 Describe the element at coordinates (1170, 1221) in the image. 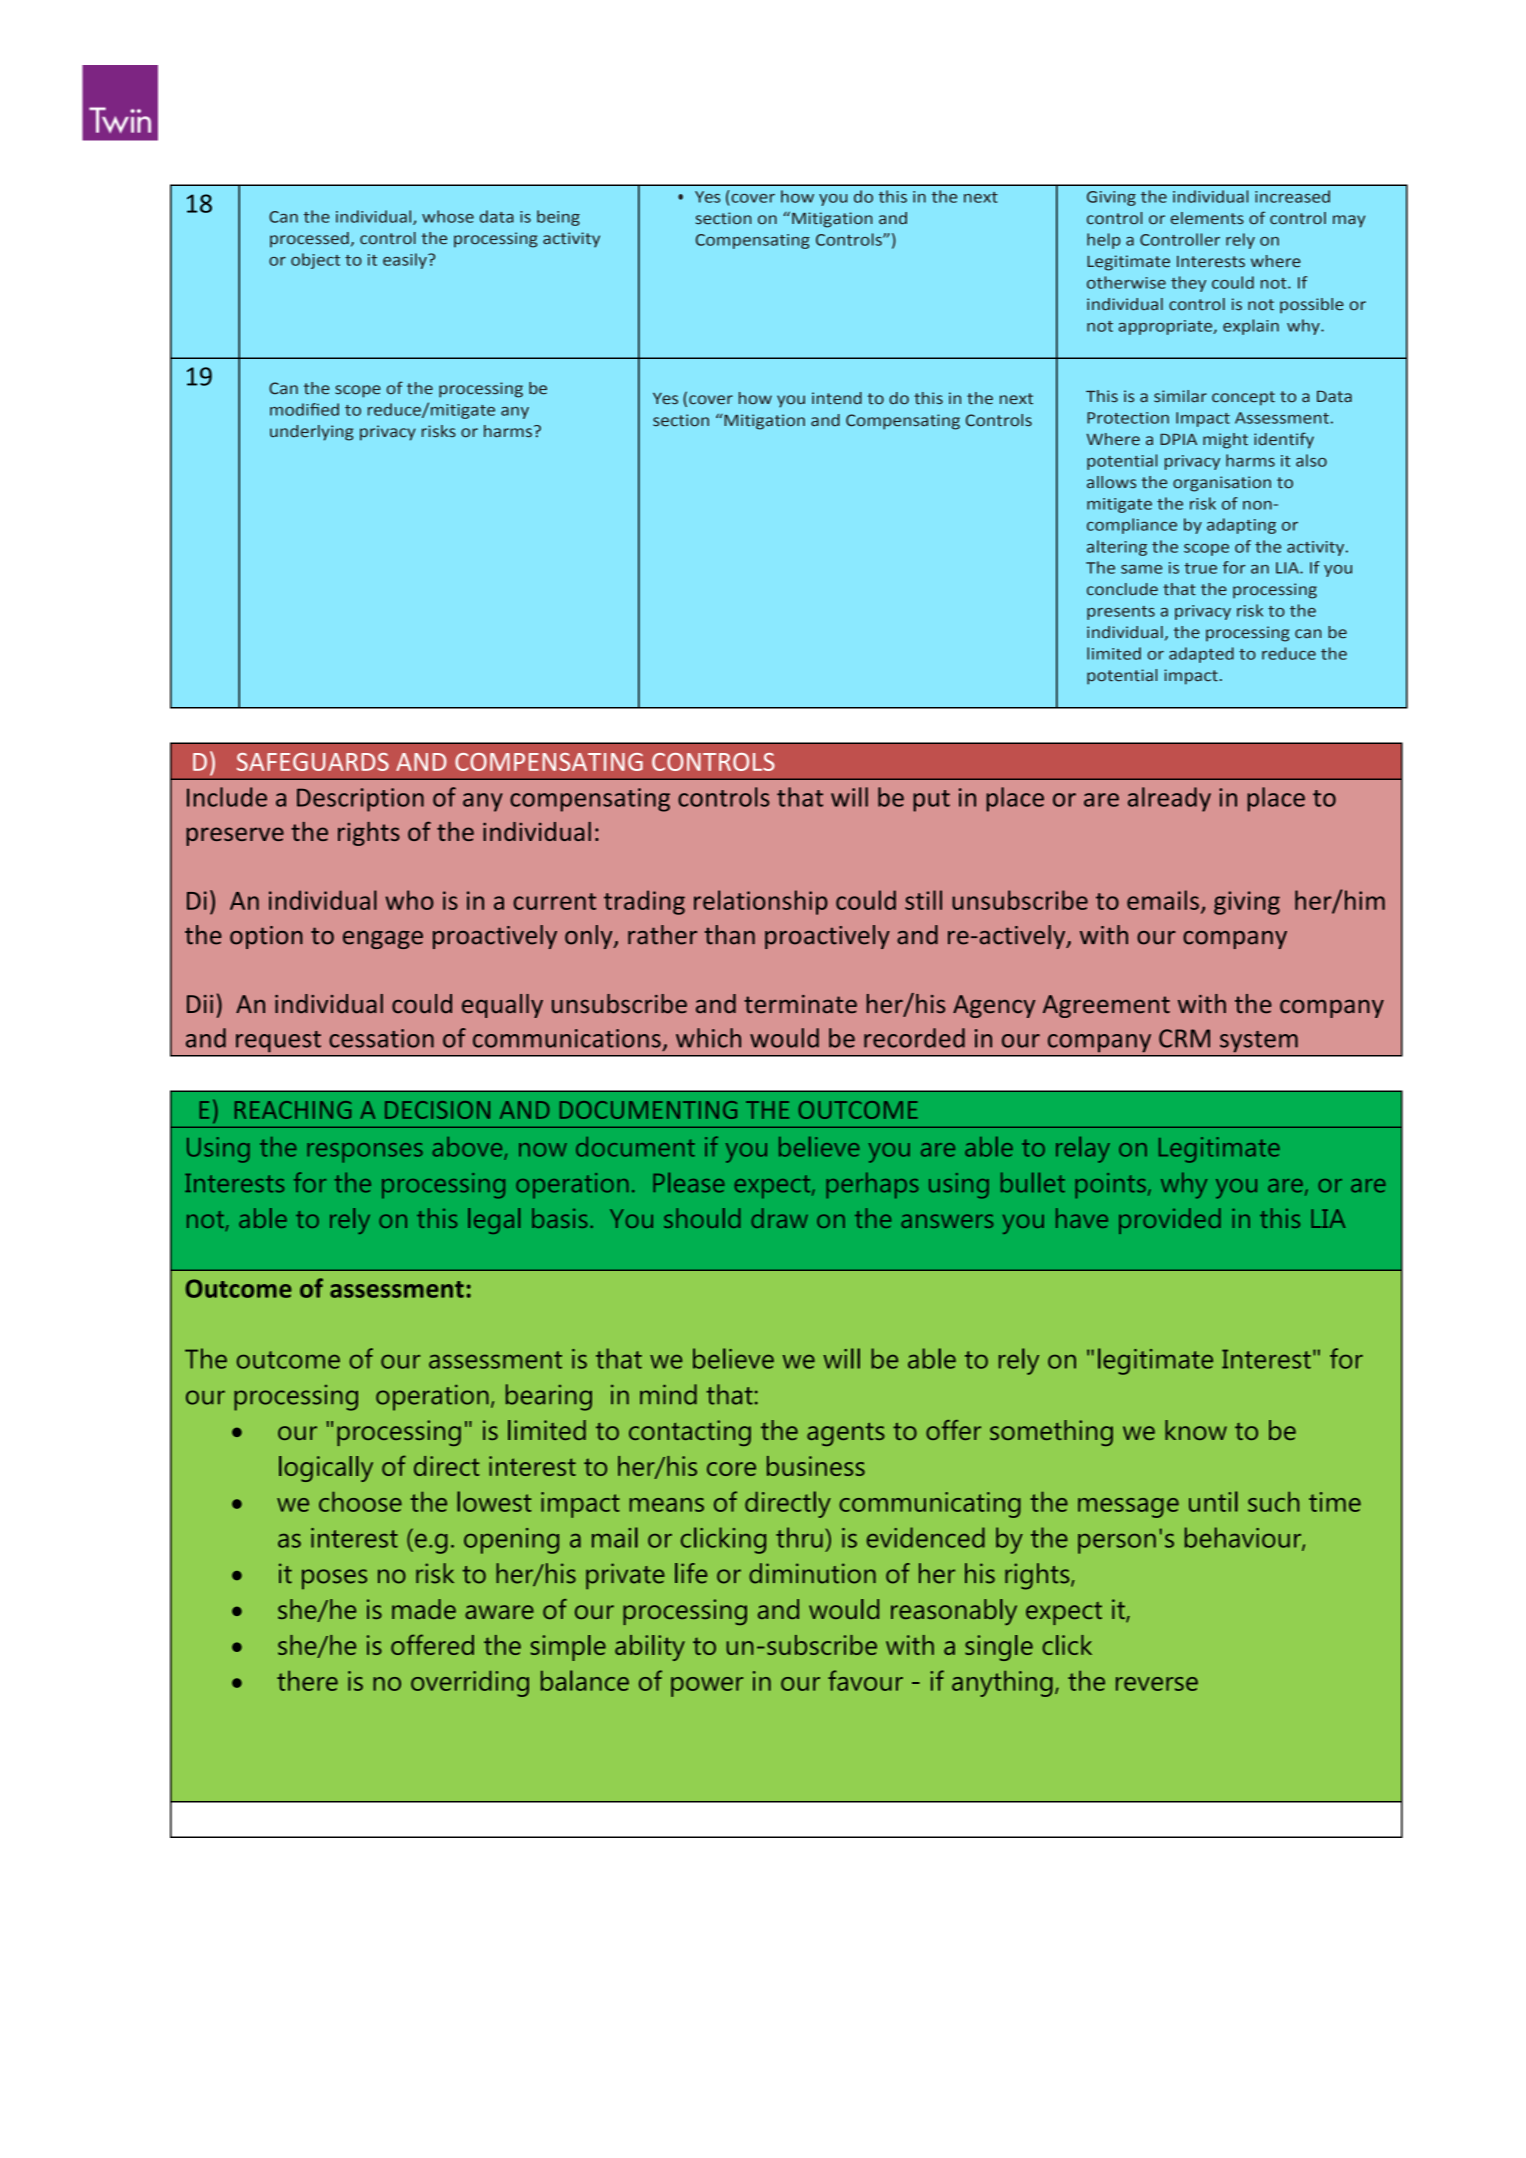

I see `provided` at that location.
